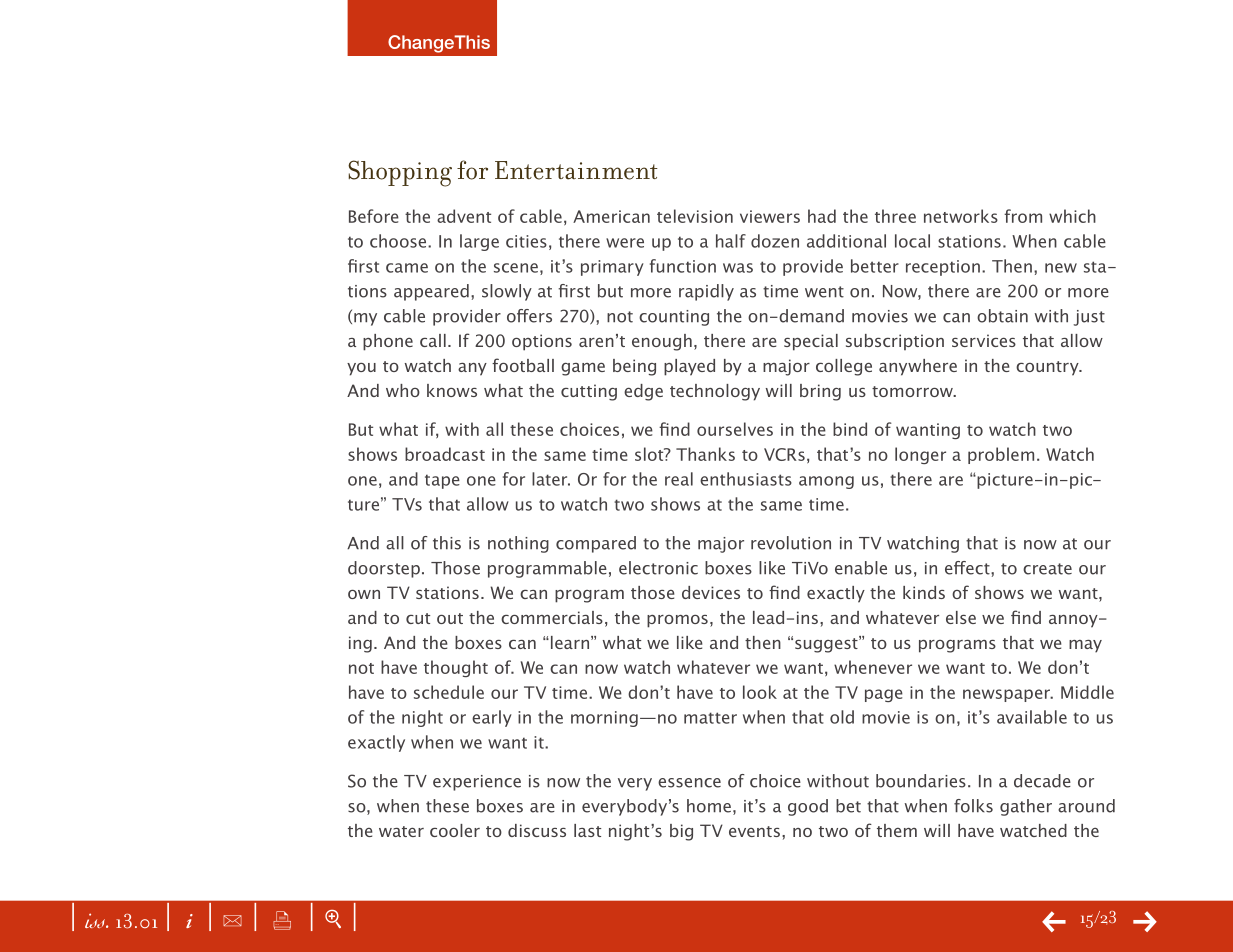  Describe the element at coordinates (1047, 569) in the document. I see `create` at that location.
